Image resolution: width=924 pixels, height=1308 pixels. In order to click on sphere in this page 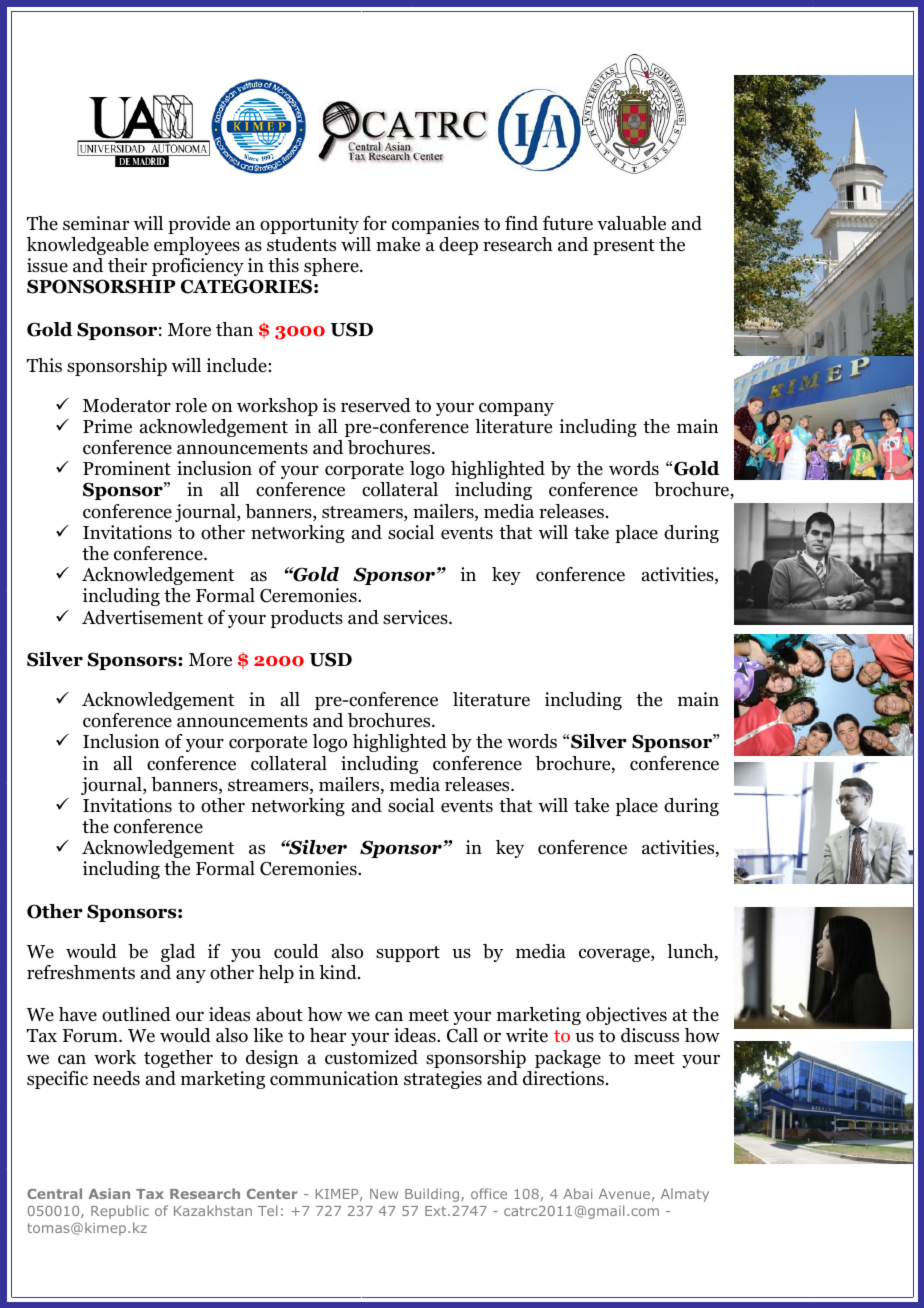, I will do `click(332, 267)`.
